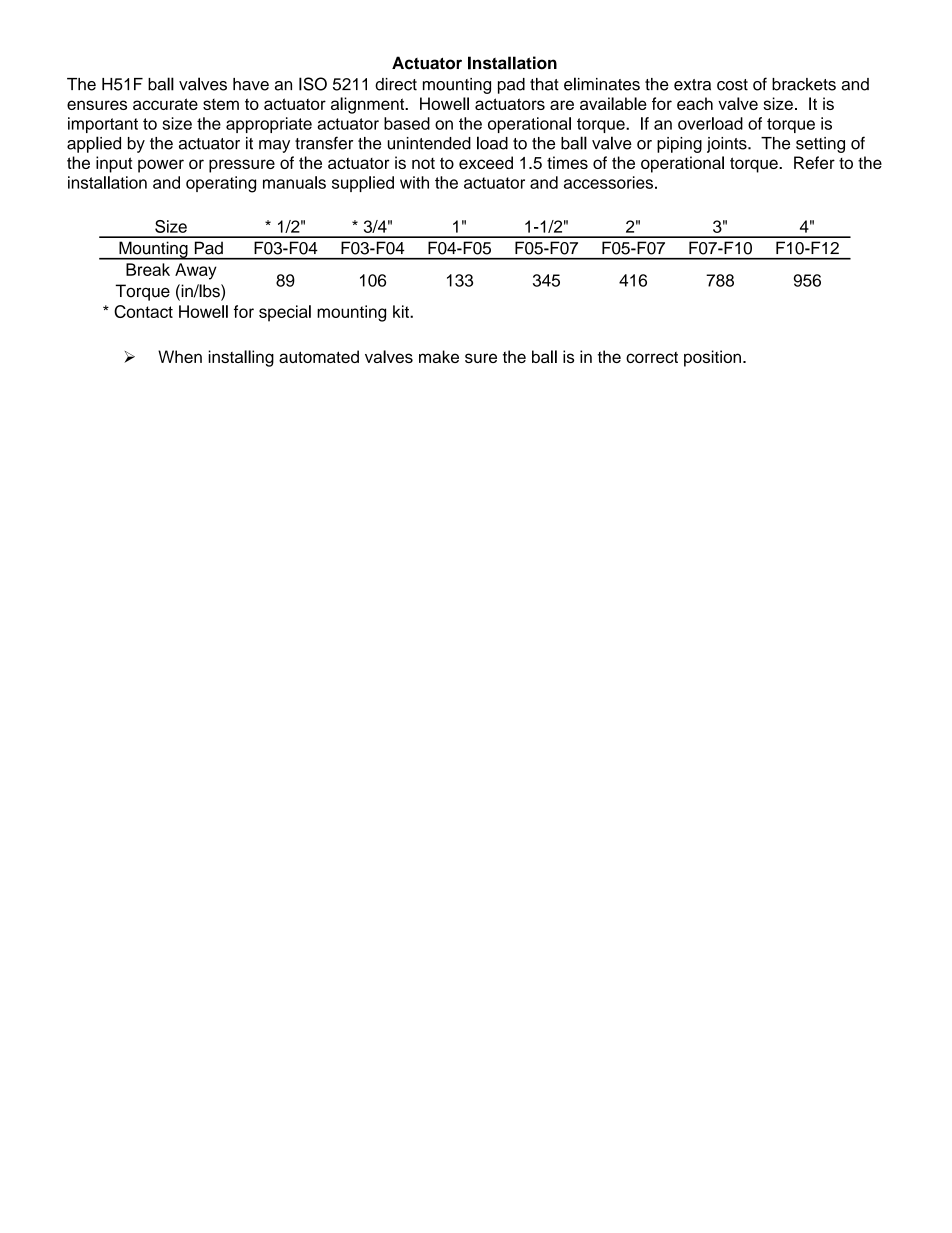 Image resolution: width=952 pixels, height=1233 pixels. I want to click on cost, so click(732, 85).
